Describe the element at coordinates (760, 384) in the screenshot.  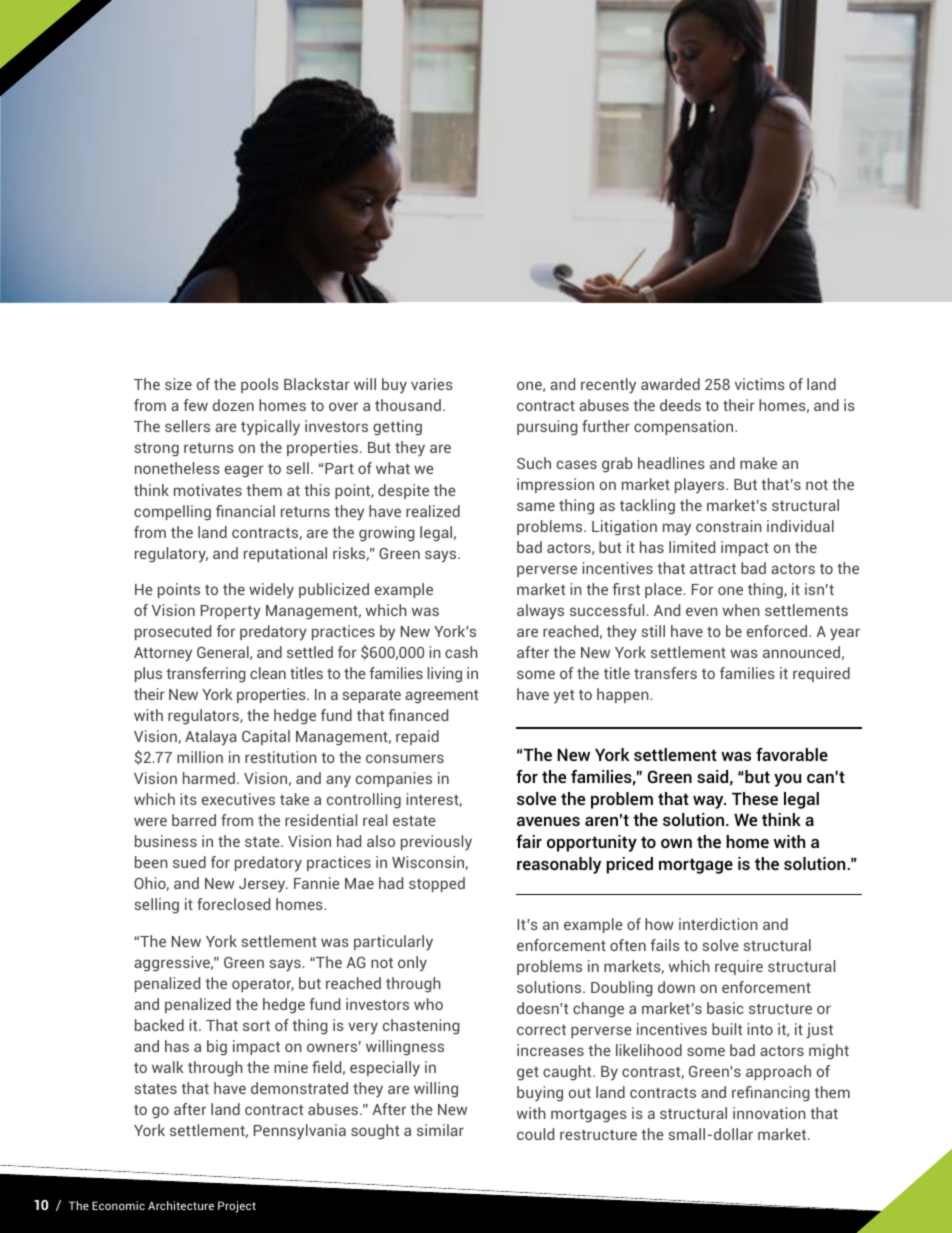
I see `victims` at that location.
